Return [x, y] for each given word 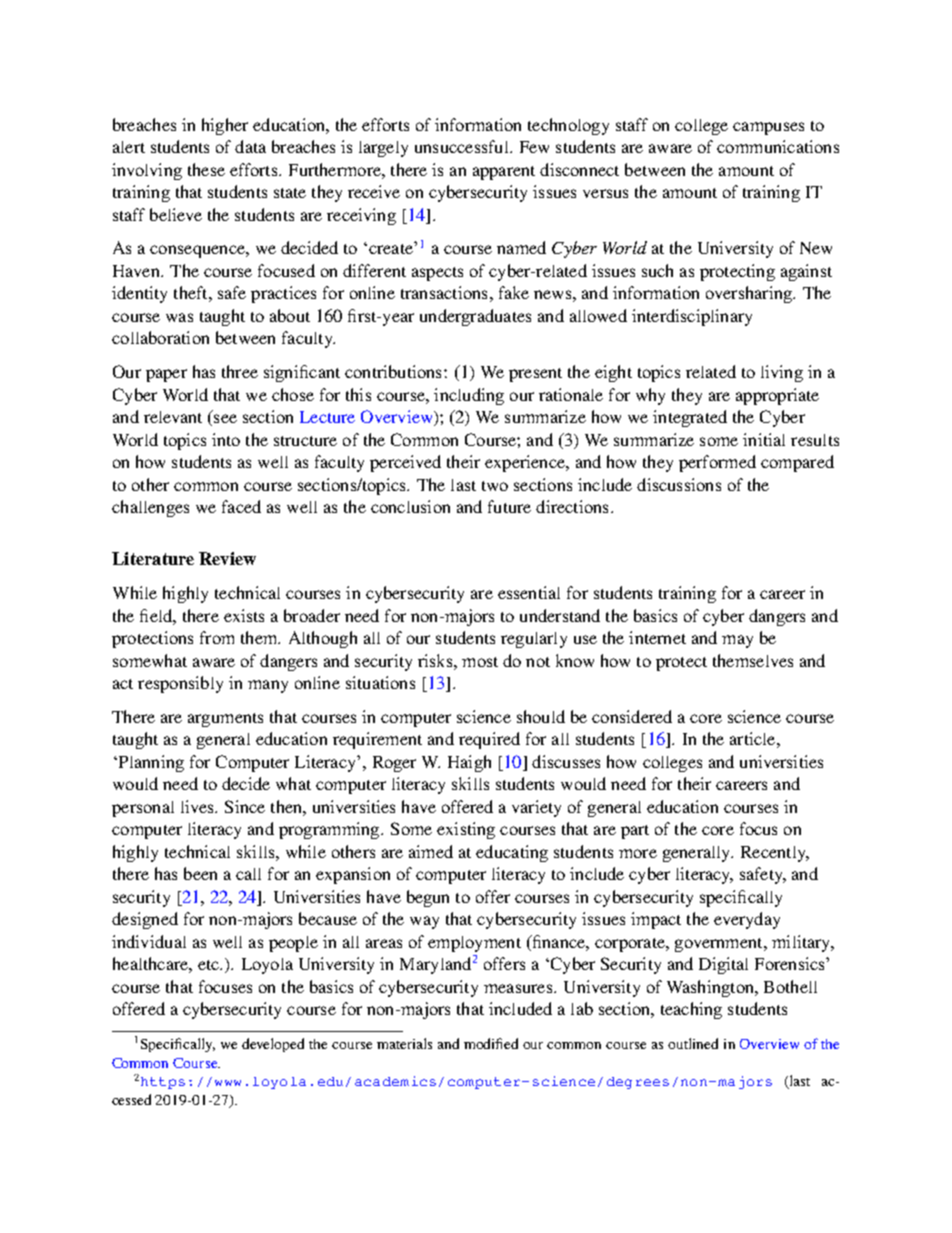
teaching [691, 1010]
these [206, 169]
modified [491, 1043]
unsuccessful [463, 146]
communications [778, 146]
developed [273, 1045]
